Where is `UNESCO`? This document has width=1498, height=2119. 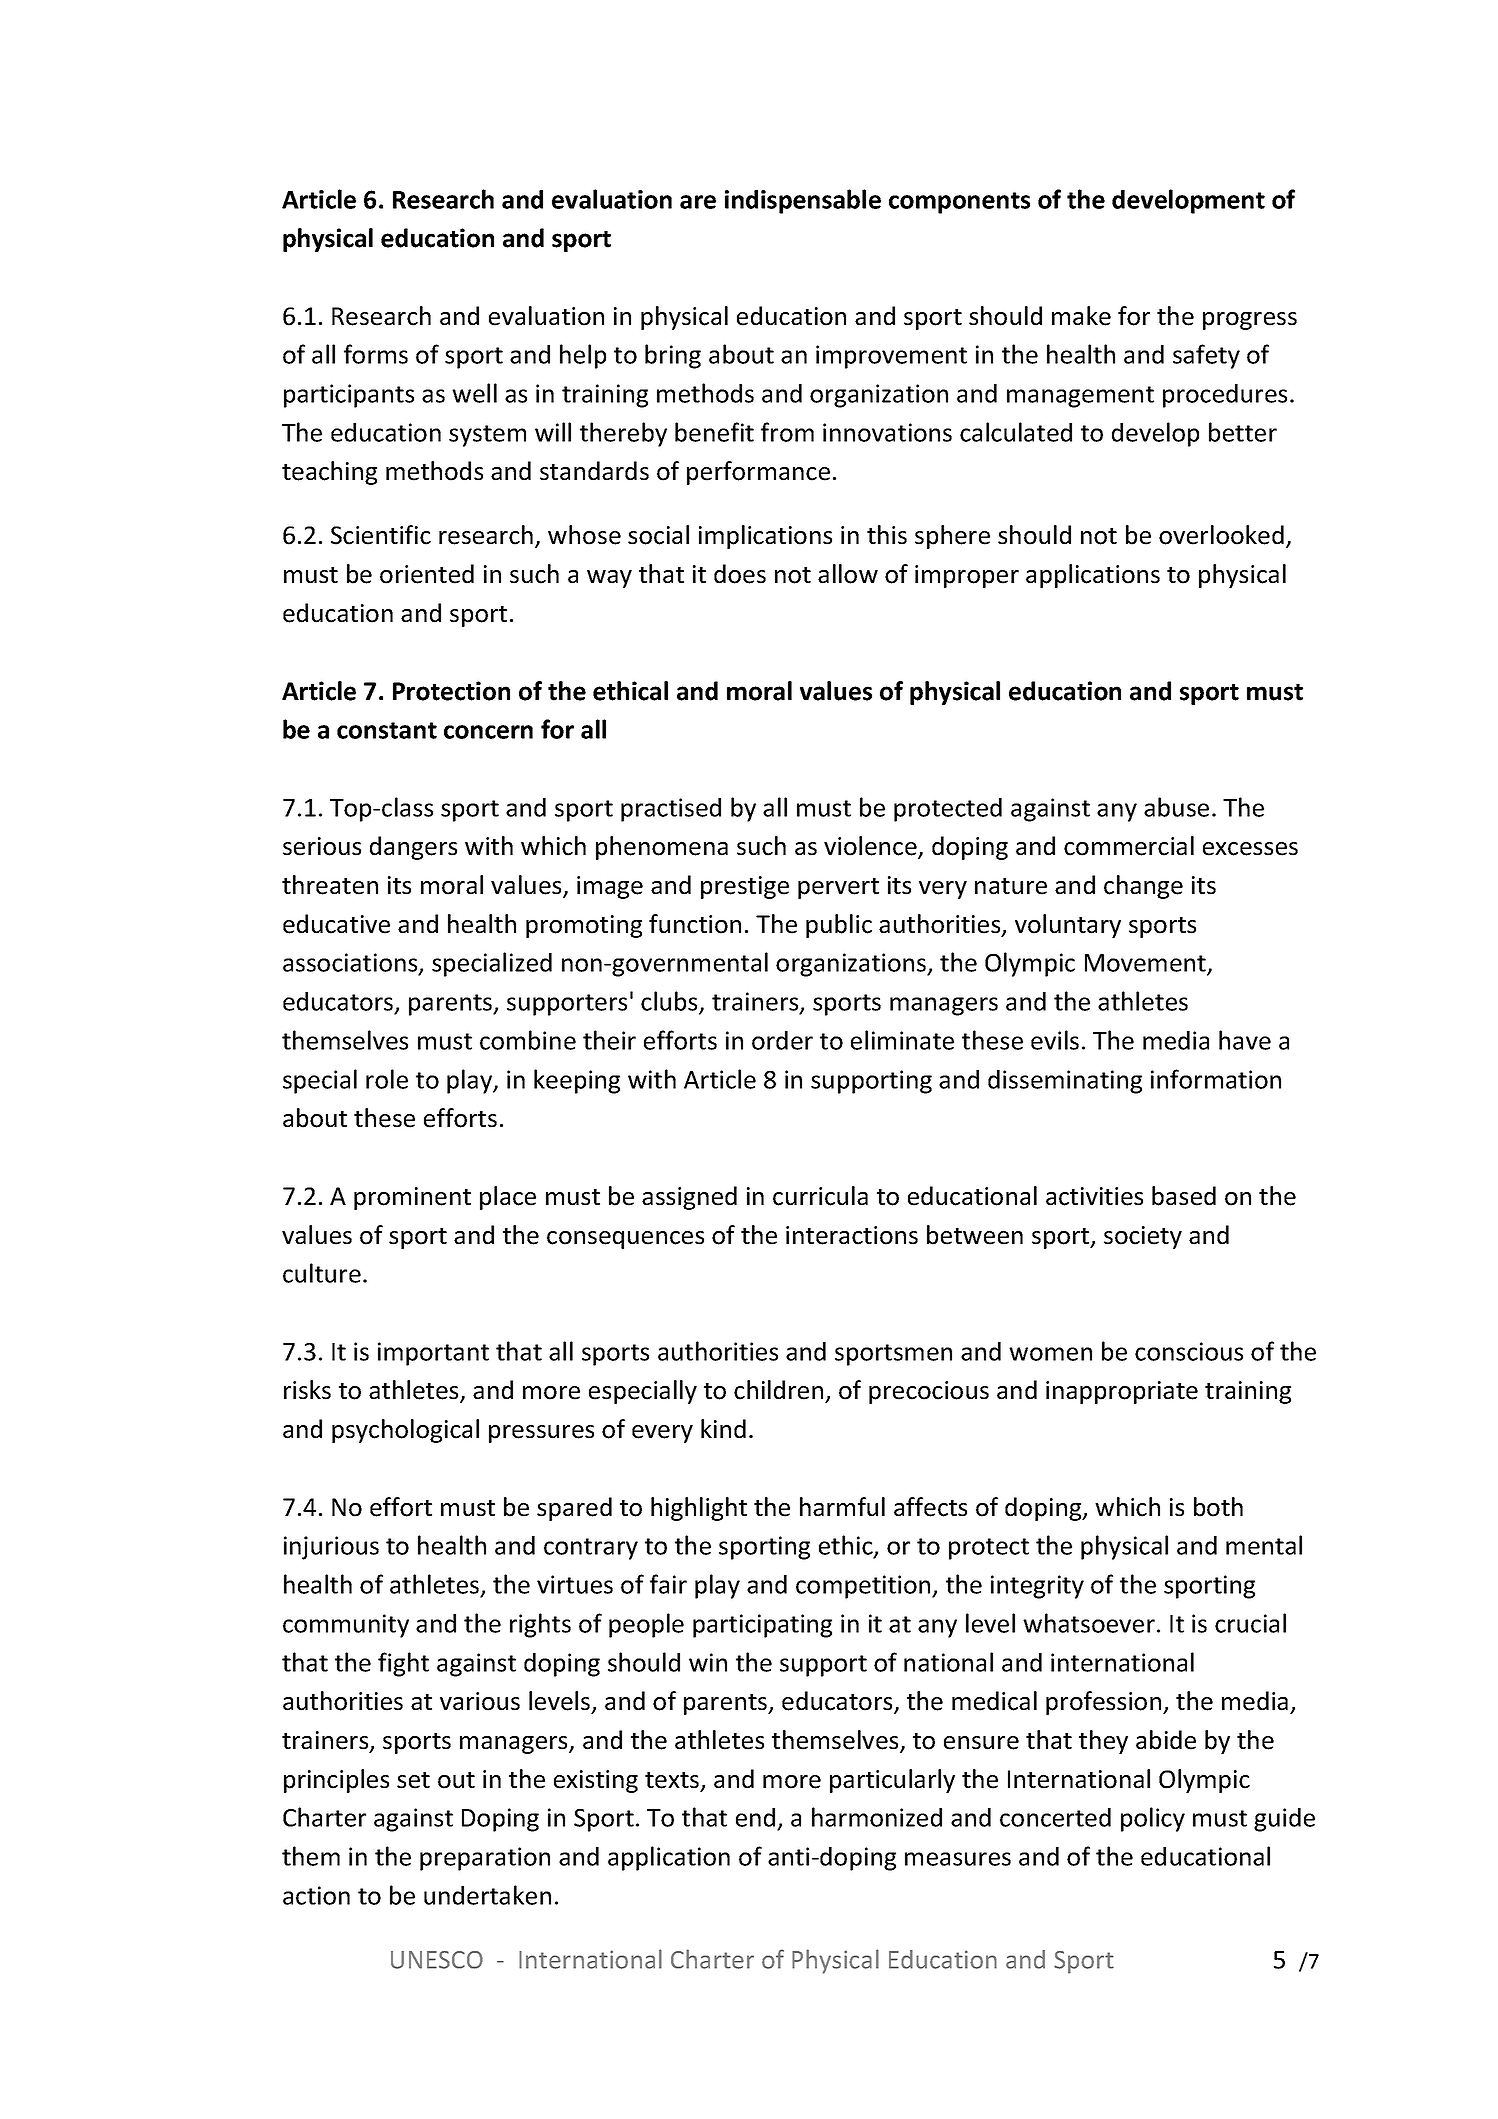
UNESCO is located at coordinates (437, 1960).
